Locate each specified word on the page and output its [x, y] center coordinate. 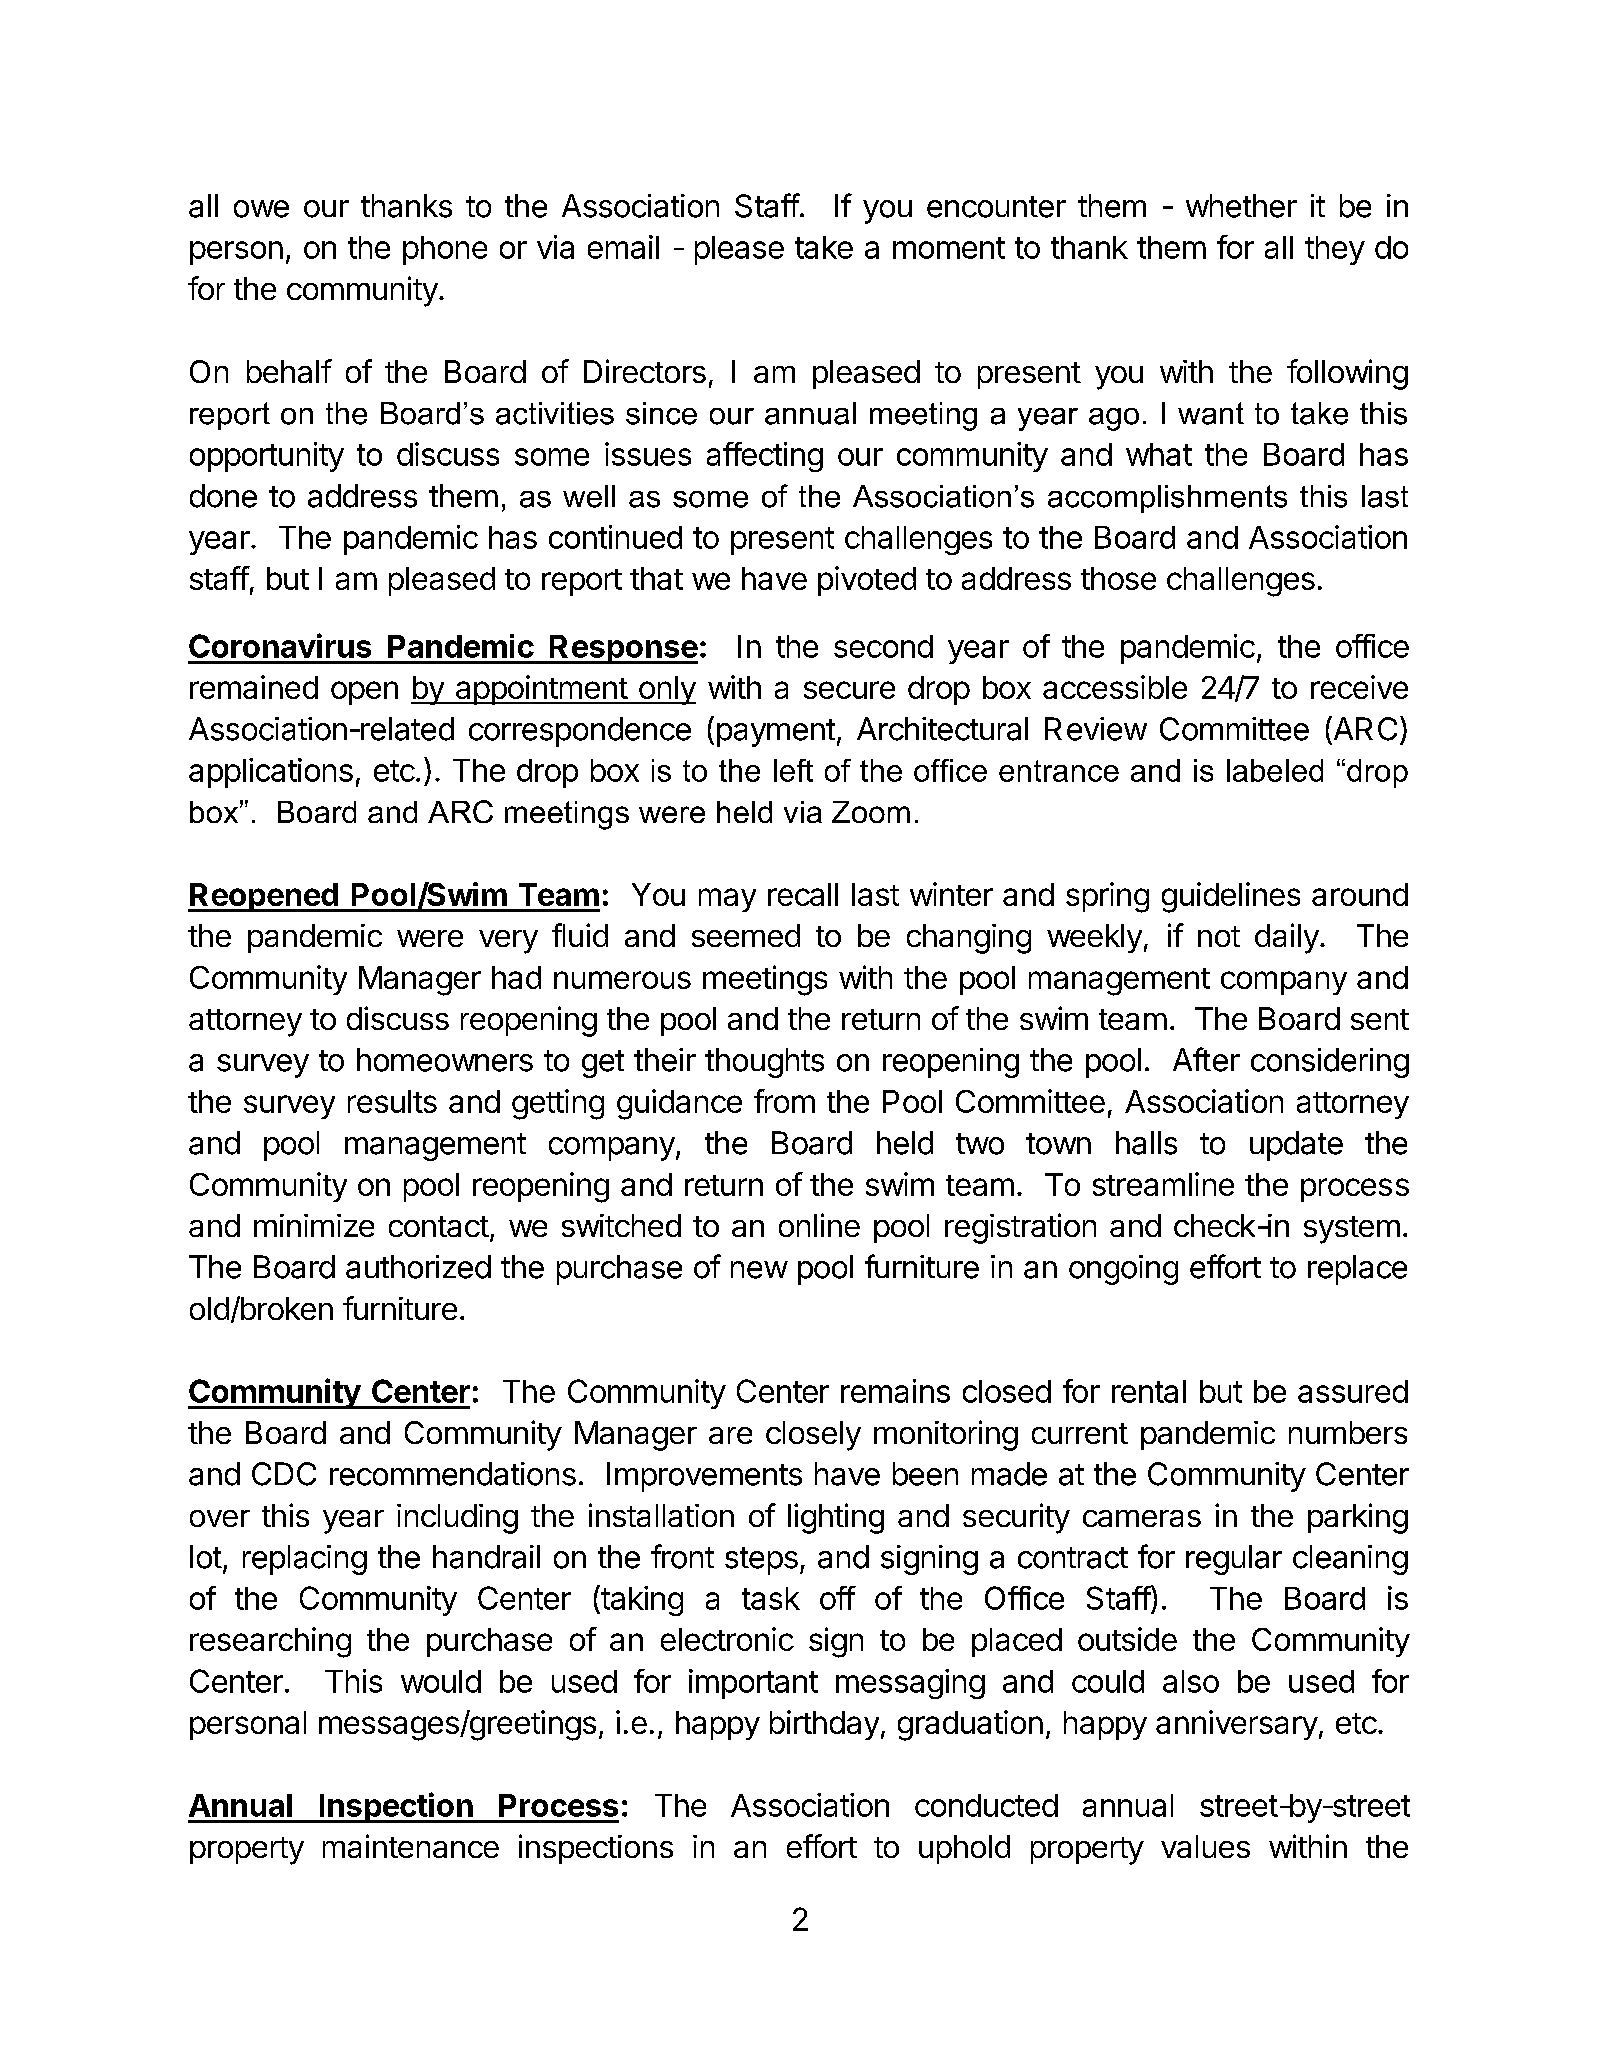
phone [445, 250]
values [1205, 1846]
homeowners [445, 1060]
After [1206, 1059]
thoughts [764, 1063]
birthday [824, 1725]
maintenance [411, 1846]
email [623, 247]
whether [1241, 206]
